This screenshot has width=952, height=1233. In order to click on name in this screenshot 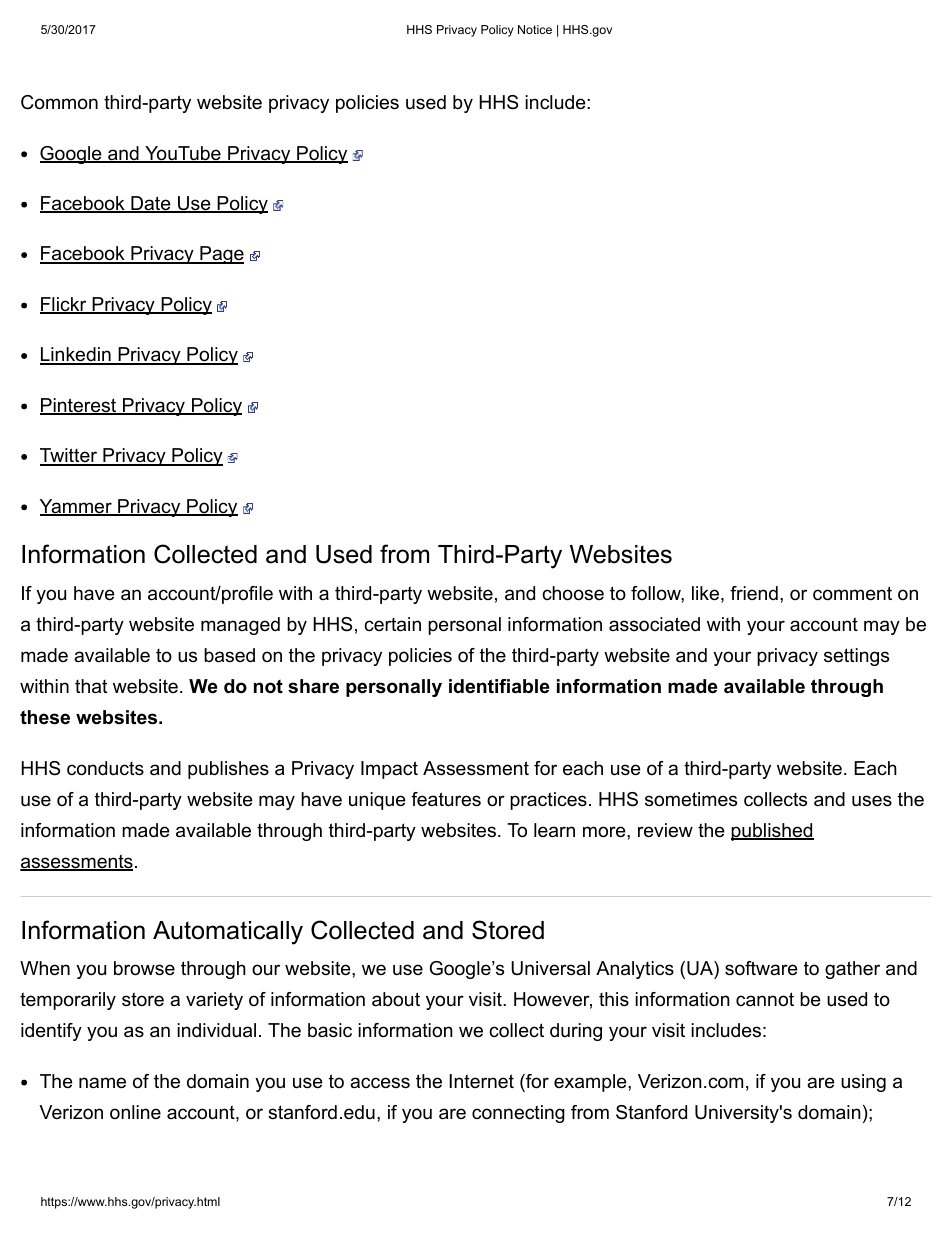, I will do `click(102, 1083)`.
